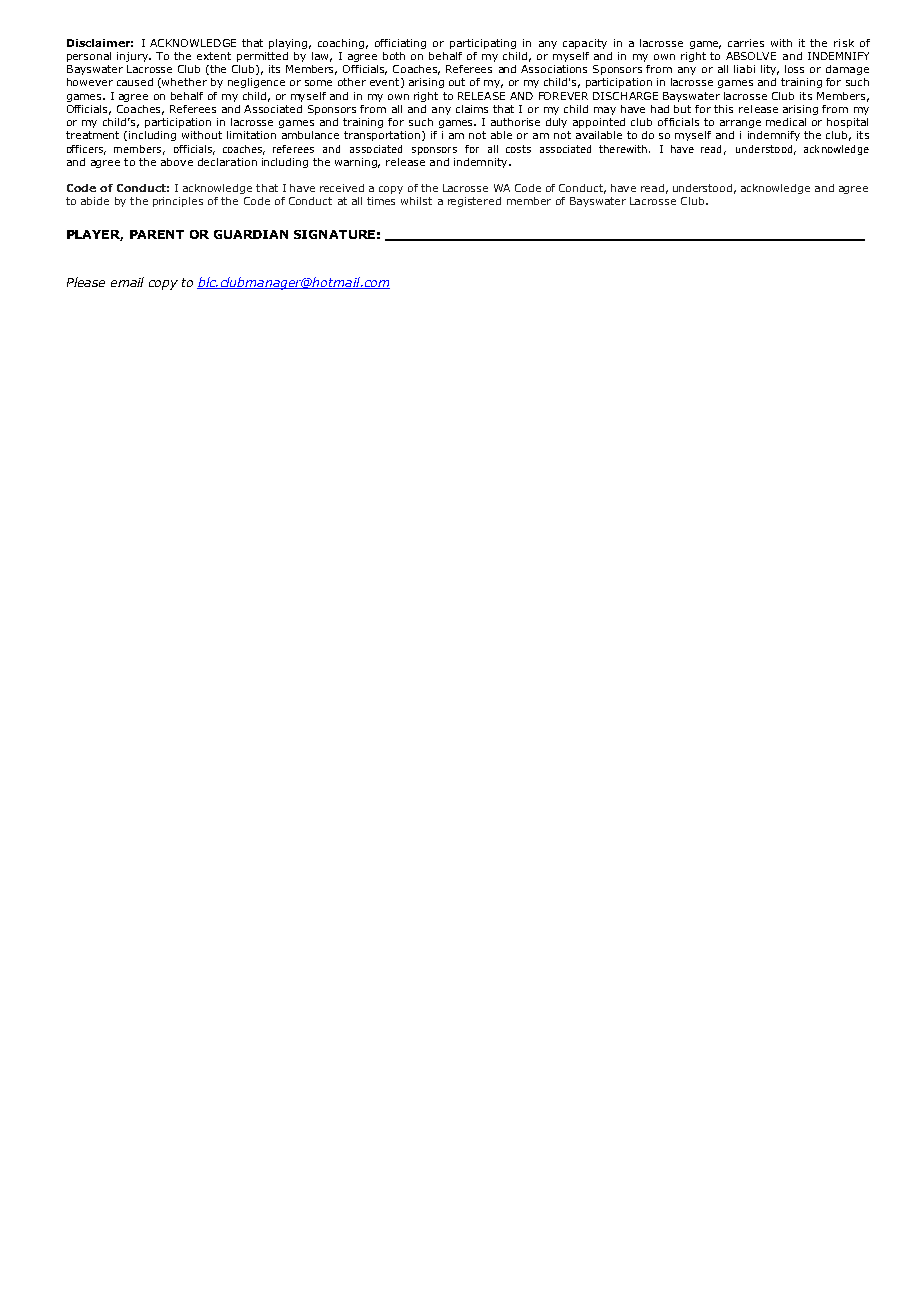 The image size is (924, 1307). What do you see at coordinates (127, 282) in the page?
I see `email` at bounding box center [127, 282].
